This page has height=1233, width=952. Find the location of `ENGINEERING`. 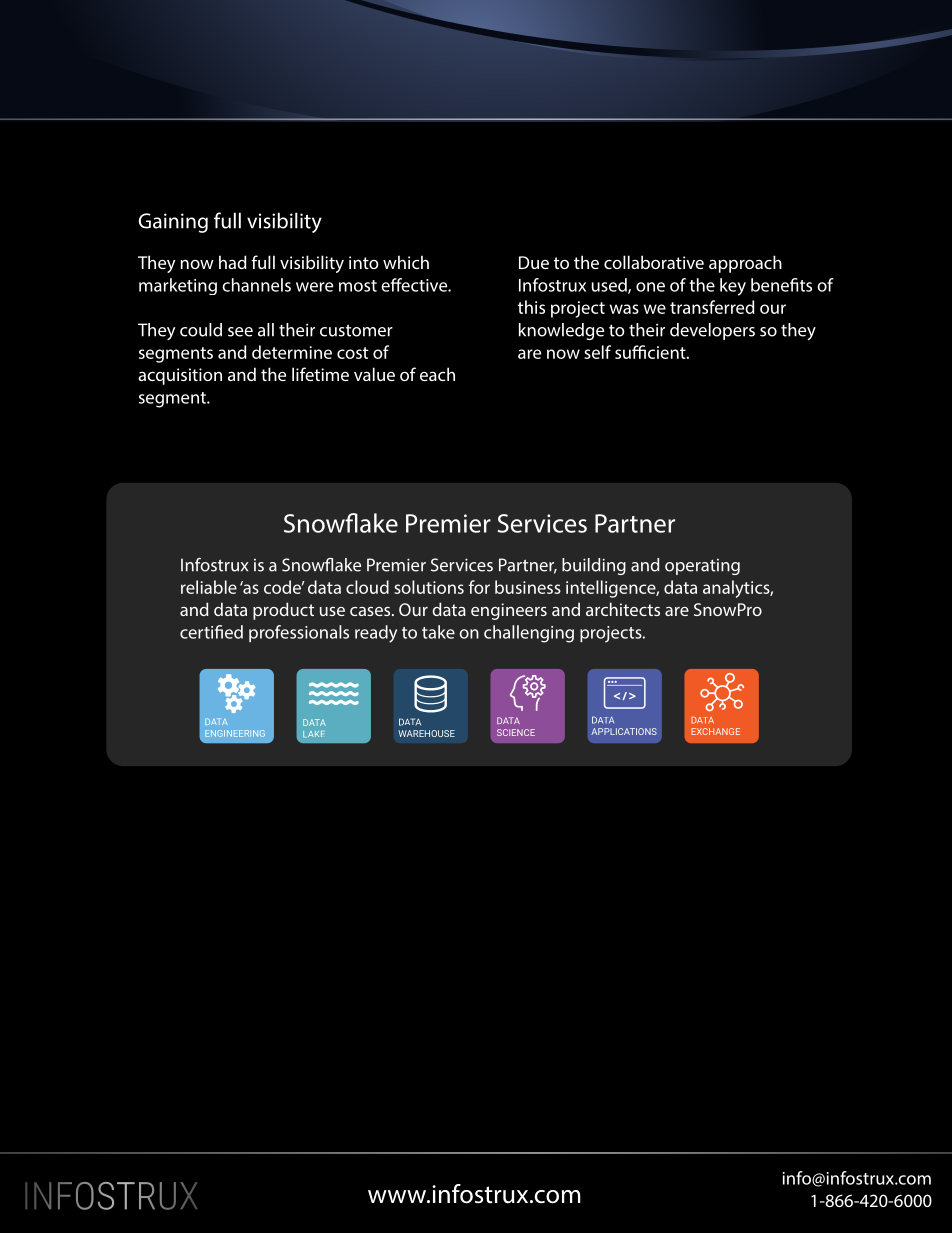

ENGINEERING is located at coordinates (235, 733).
